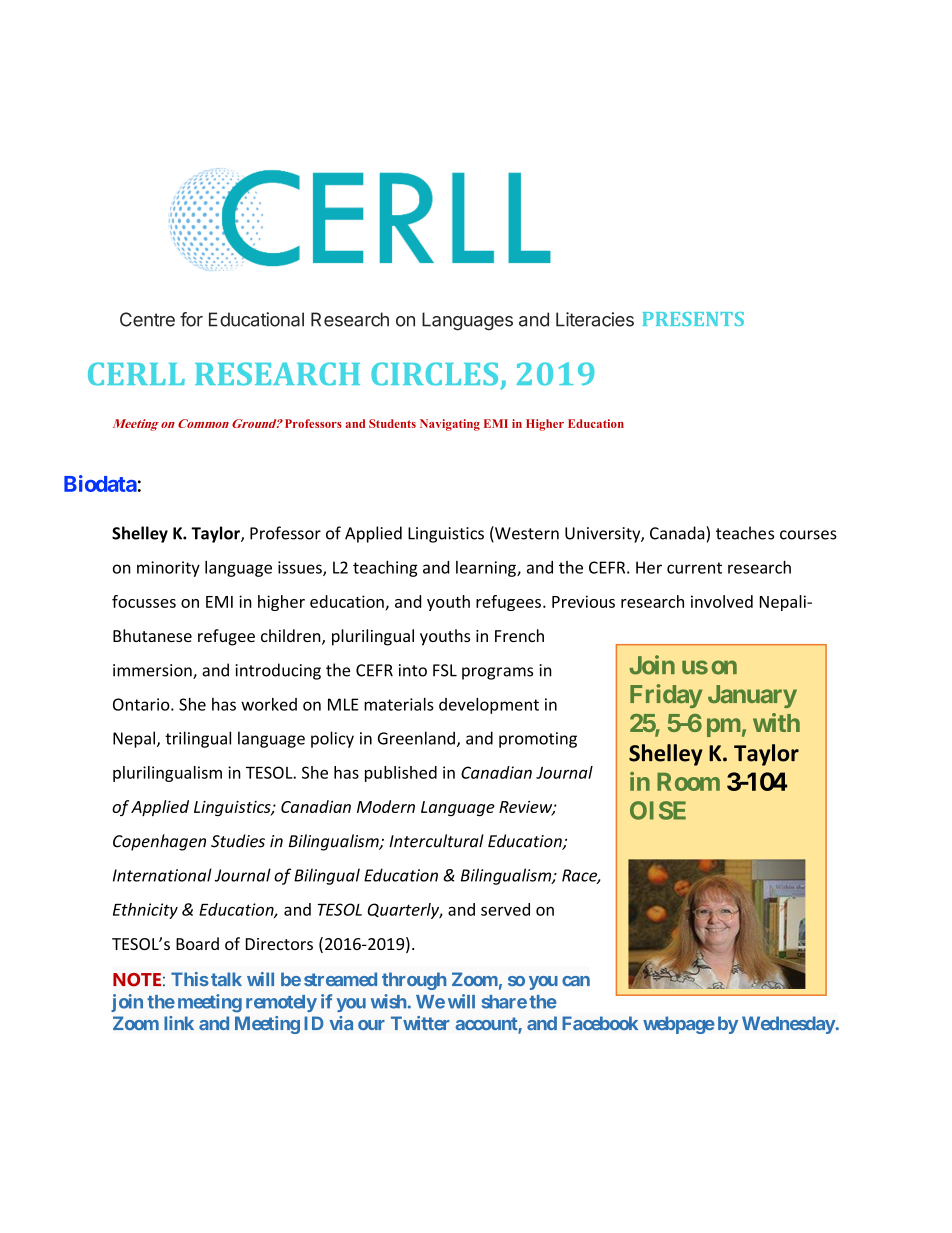 The image size is (952, 1233). I want to click on Greenland, so click(416, 738).
